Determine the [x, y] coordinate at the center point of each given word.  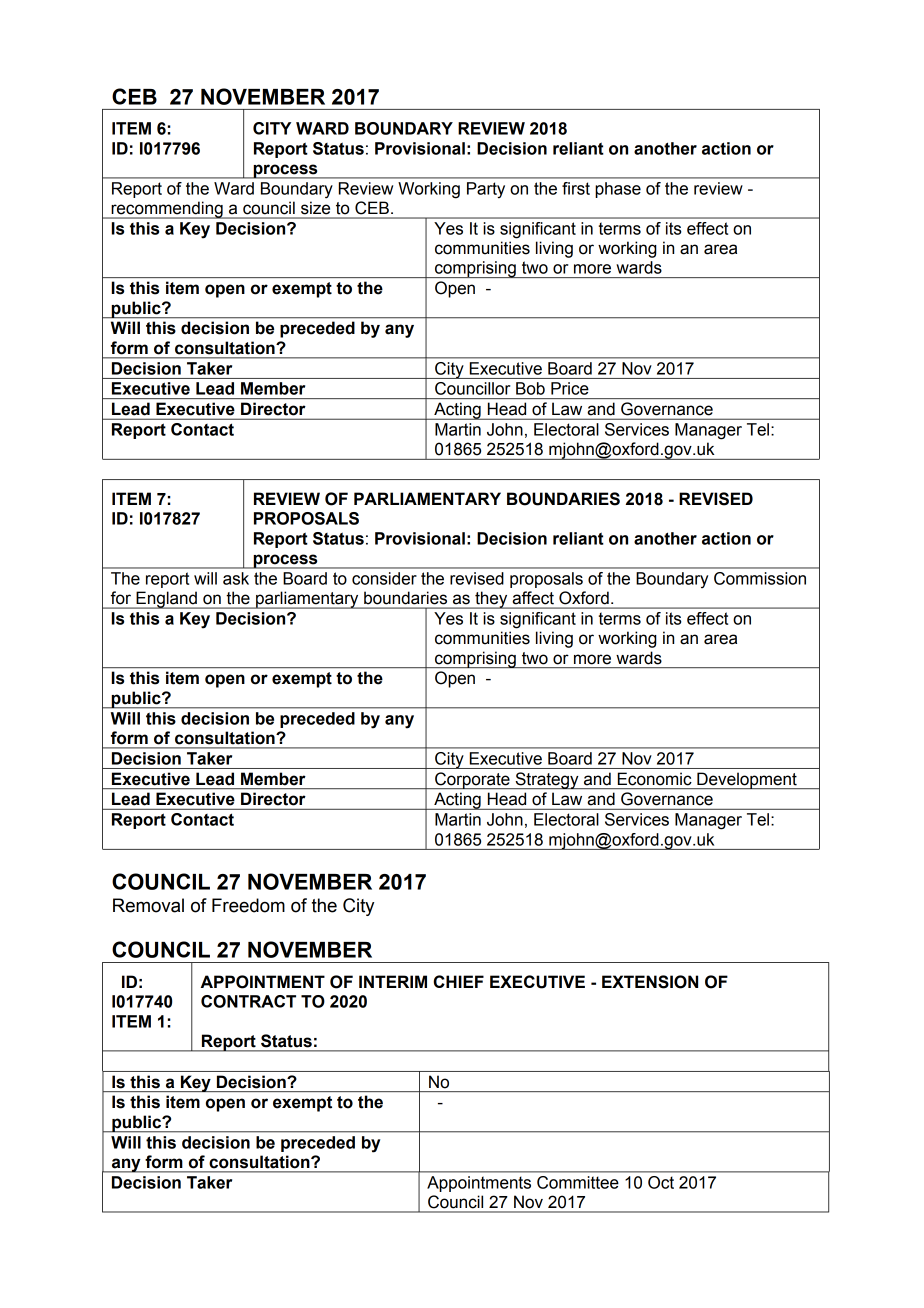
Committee [577, 1182]
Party [486, 190]
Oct [661, 1182]
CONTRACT [248, 1001]
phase [618, 190]
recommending [167, 210]
